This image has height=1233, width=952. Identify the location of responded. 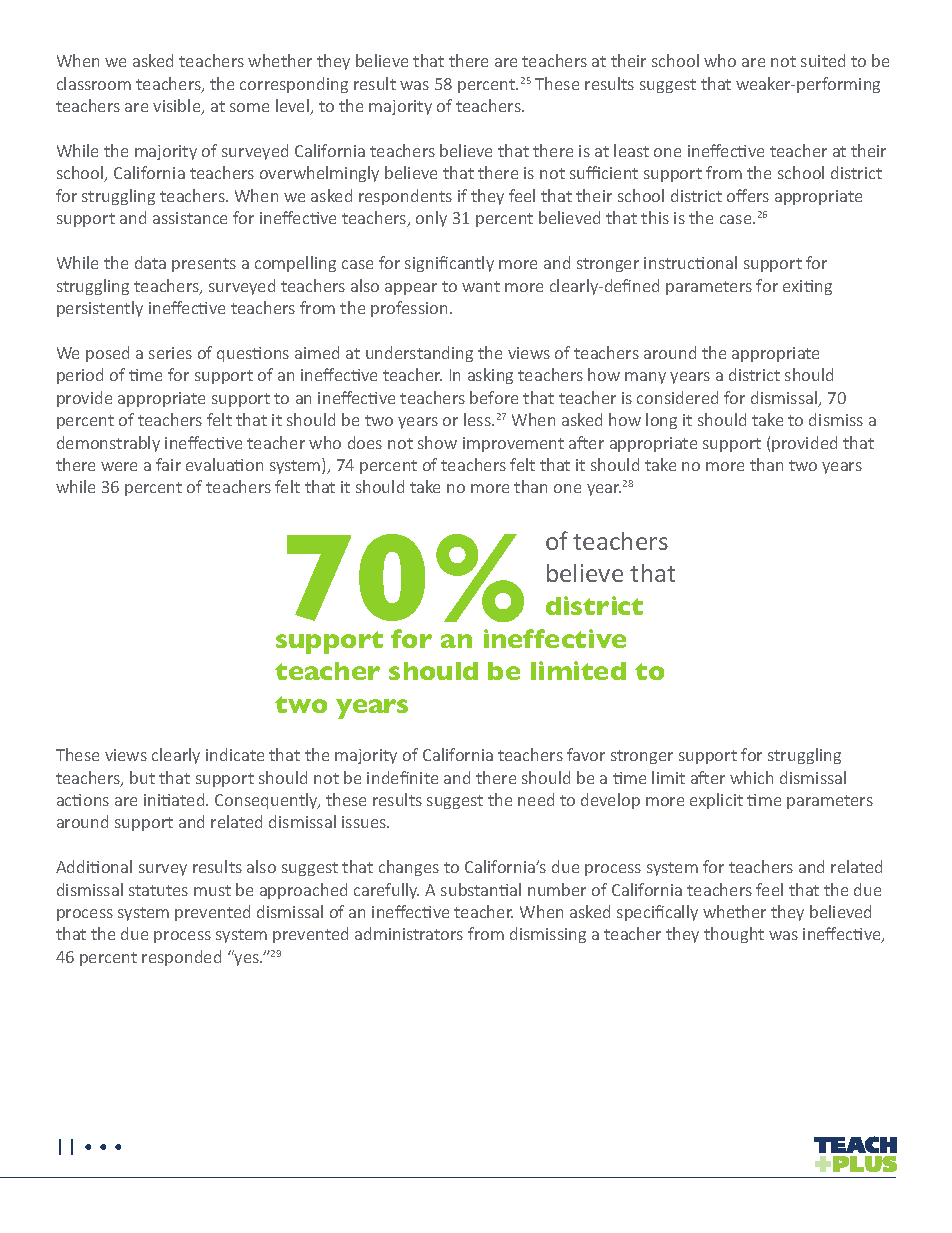
(181, 958).
